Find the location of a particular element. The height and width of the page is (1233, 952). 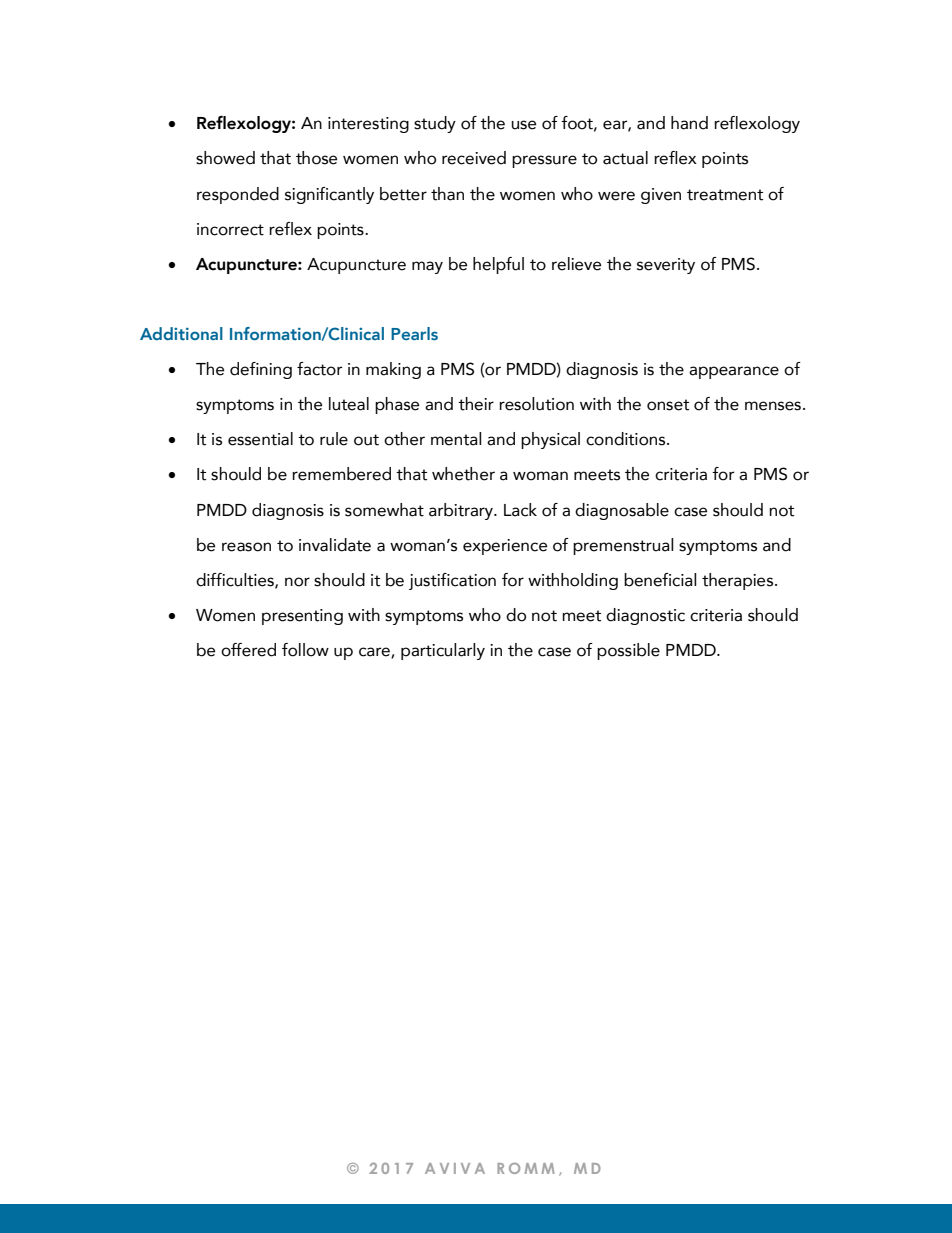

offered is located at coordinates (248, 650).
